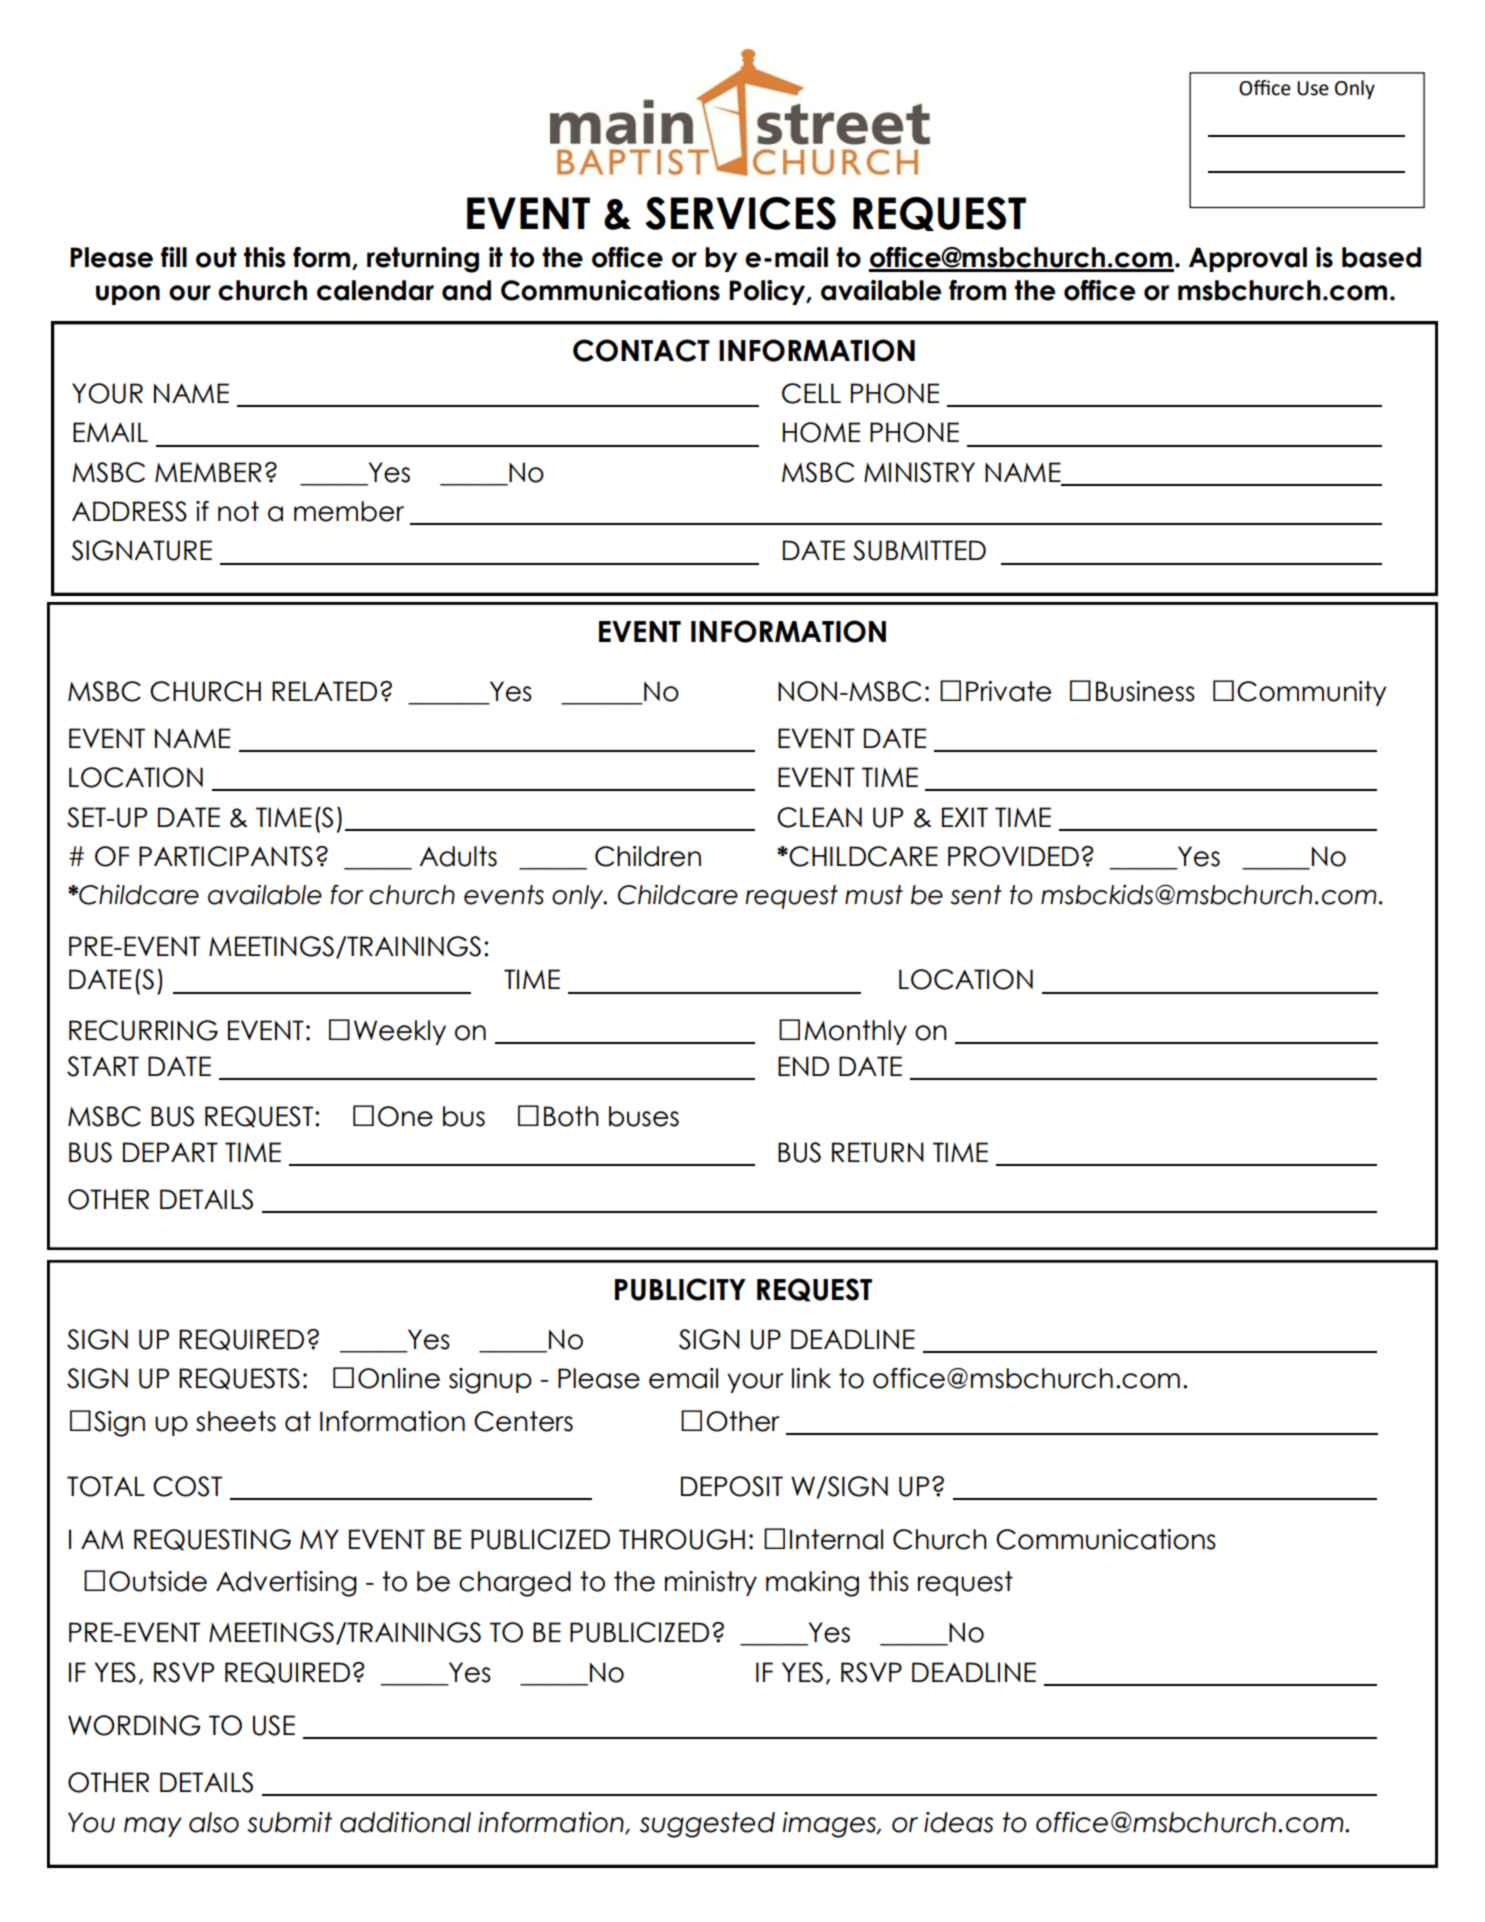  I want to click on CLEAN, so click(819, 817).
